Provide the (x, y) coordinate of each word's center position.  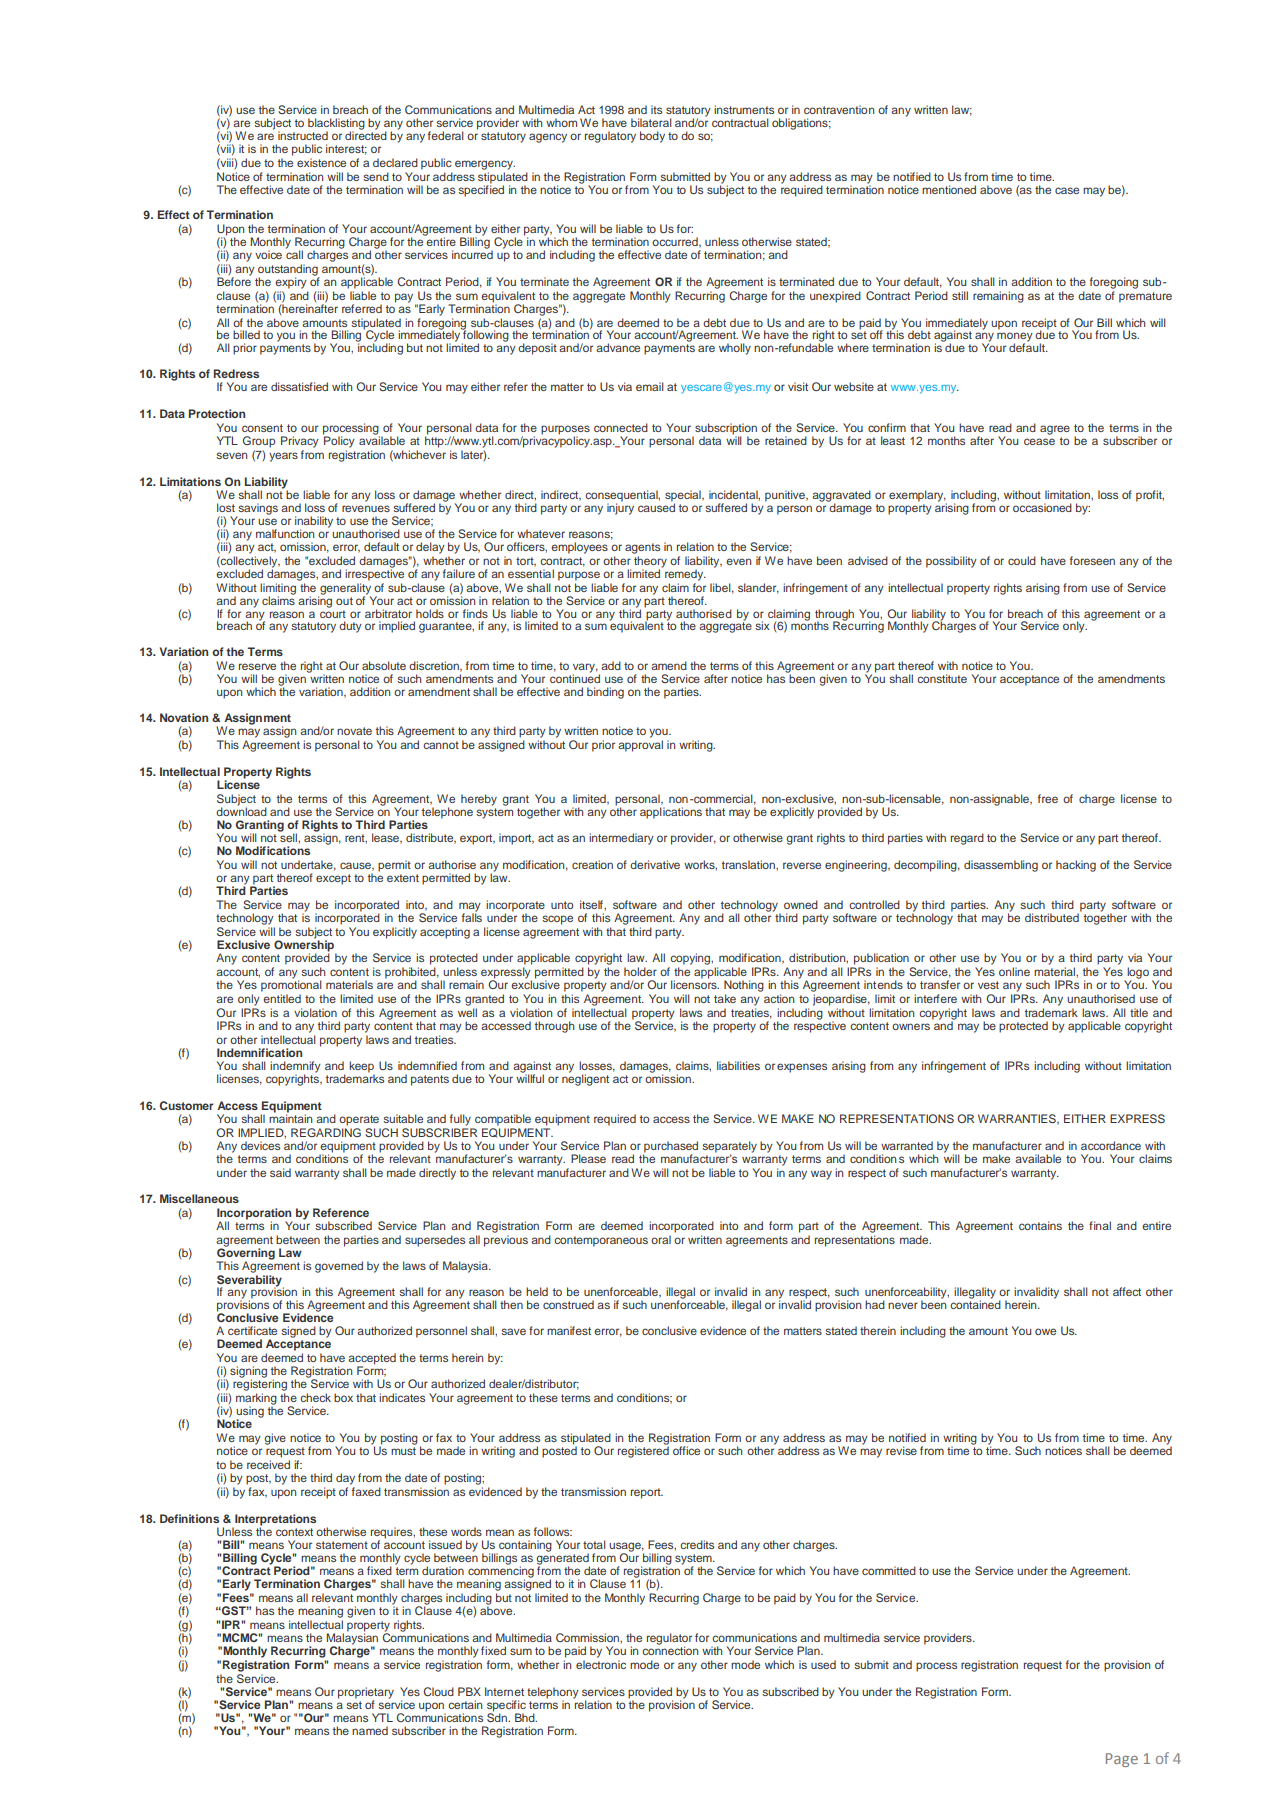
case (1067, 190)
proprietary (366, 1694)
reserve (257, 666)
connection (670, 1650)
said (280, 1172)
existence (321, 162)
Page (1122, 1760)
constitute (942, 678)
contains (1040, 1225)
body (652, 137)
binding (605, 693)
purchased (670, 1148)
